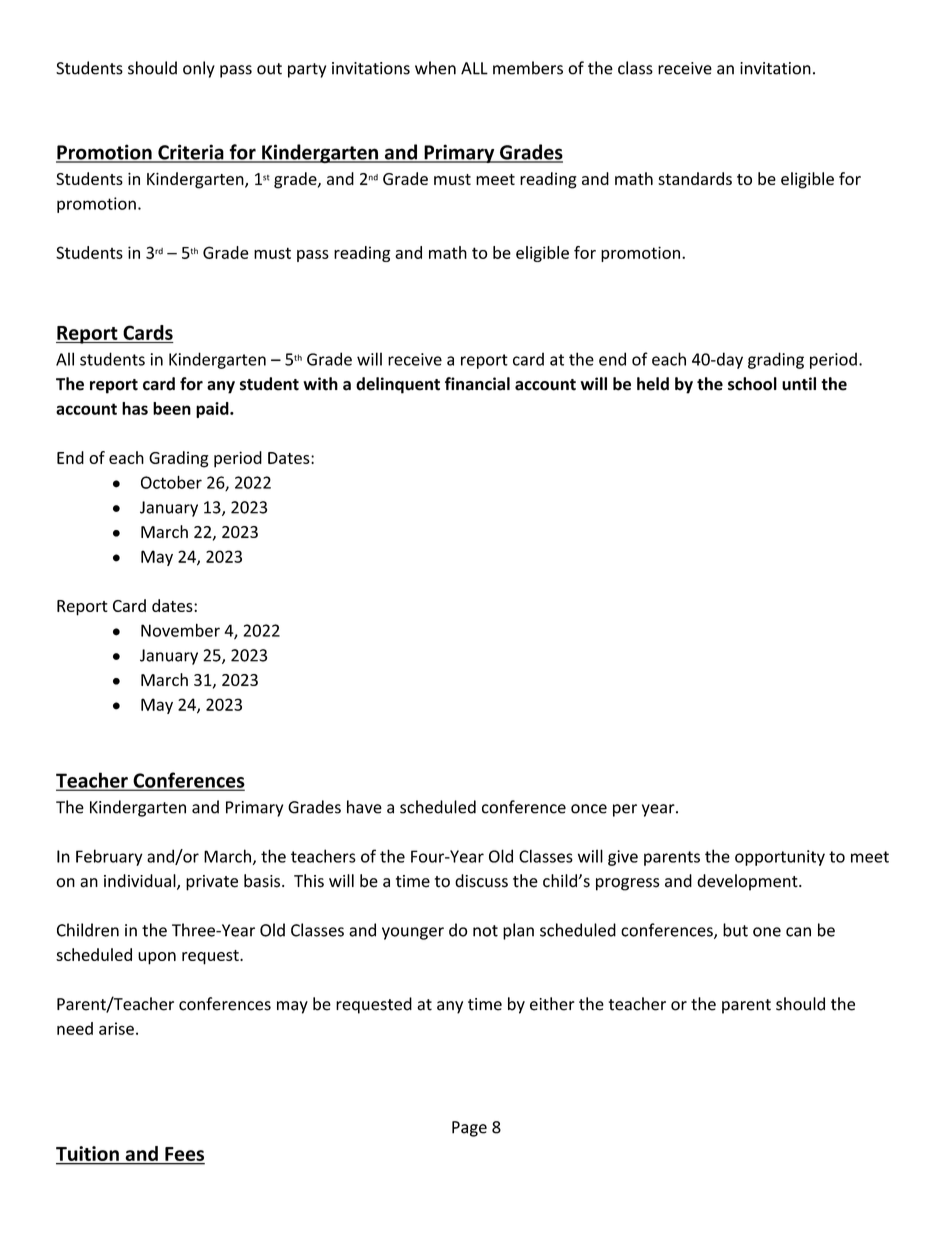 Image resolution: width=952 pixels, height=1233 pixels. Describe the element at coordinates (172, 408) in the page. I see `been` at that location.
